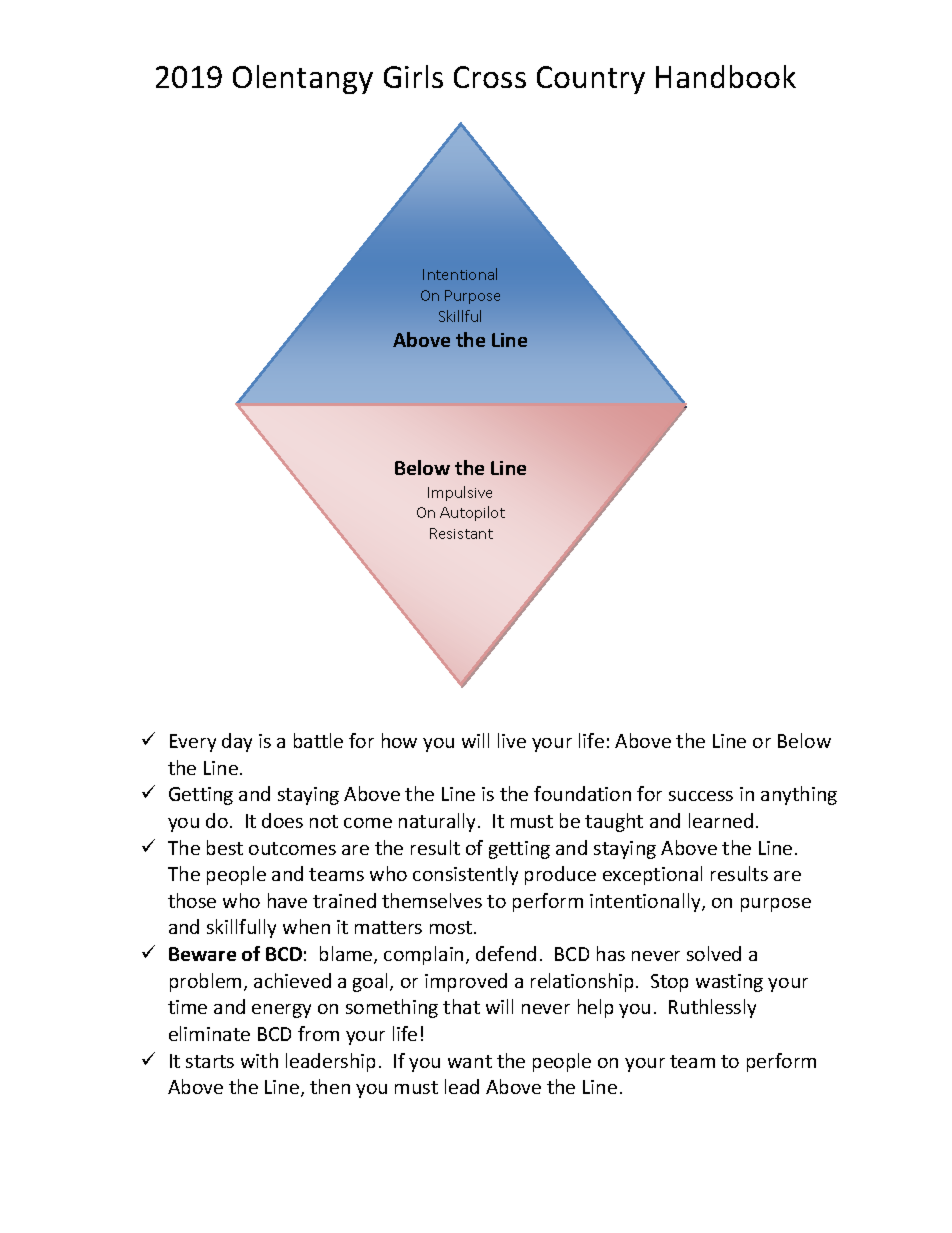 Image resolution: width=952 pixels, height=1233 pixels. I want to click on want, so click(470, 1061).
